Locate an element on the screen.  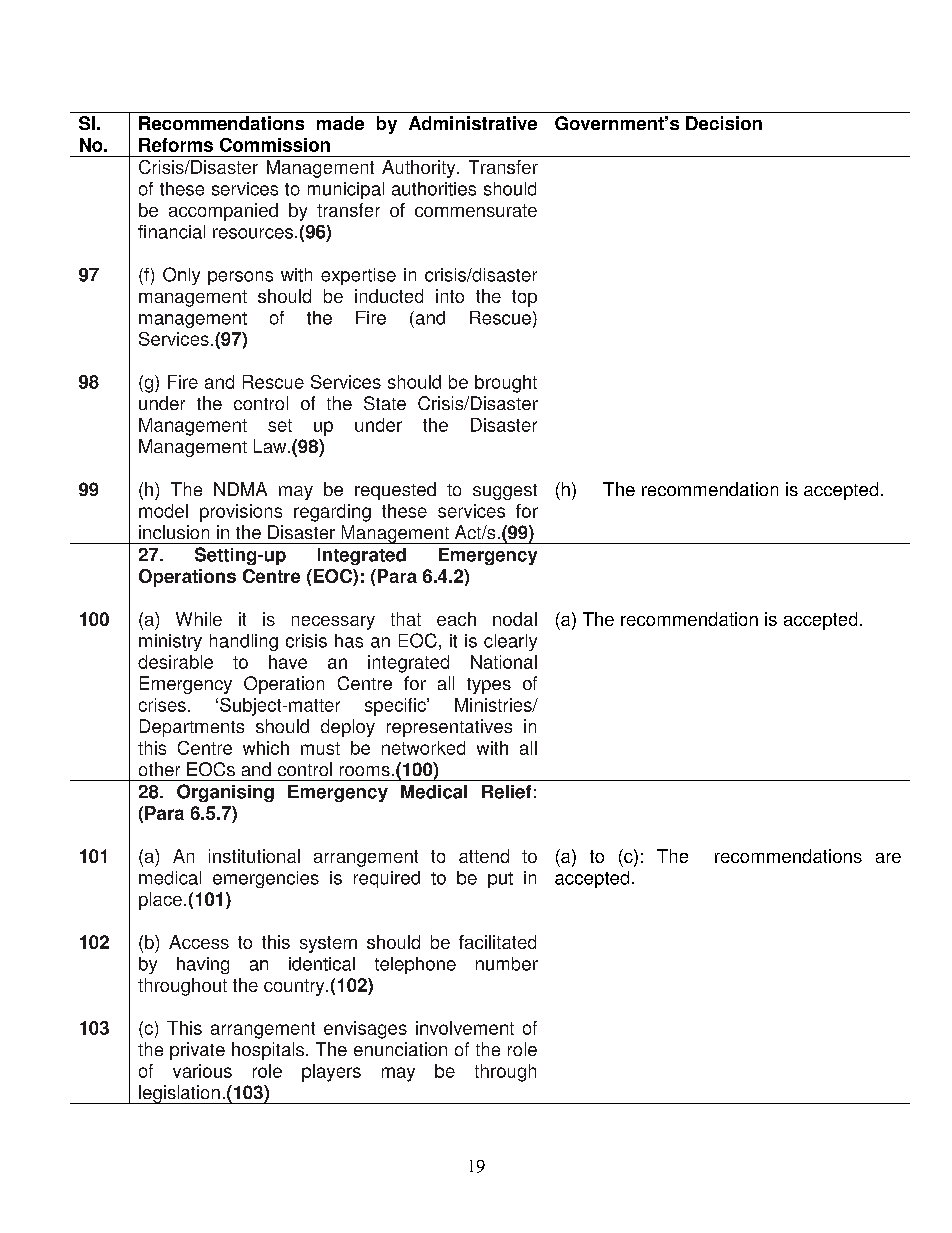
suggest is located at coordinates (505, 492).
